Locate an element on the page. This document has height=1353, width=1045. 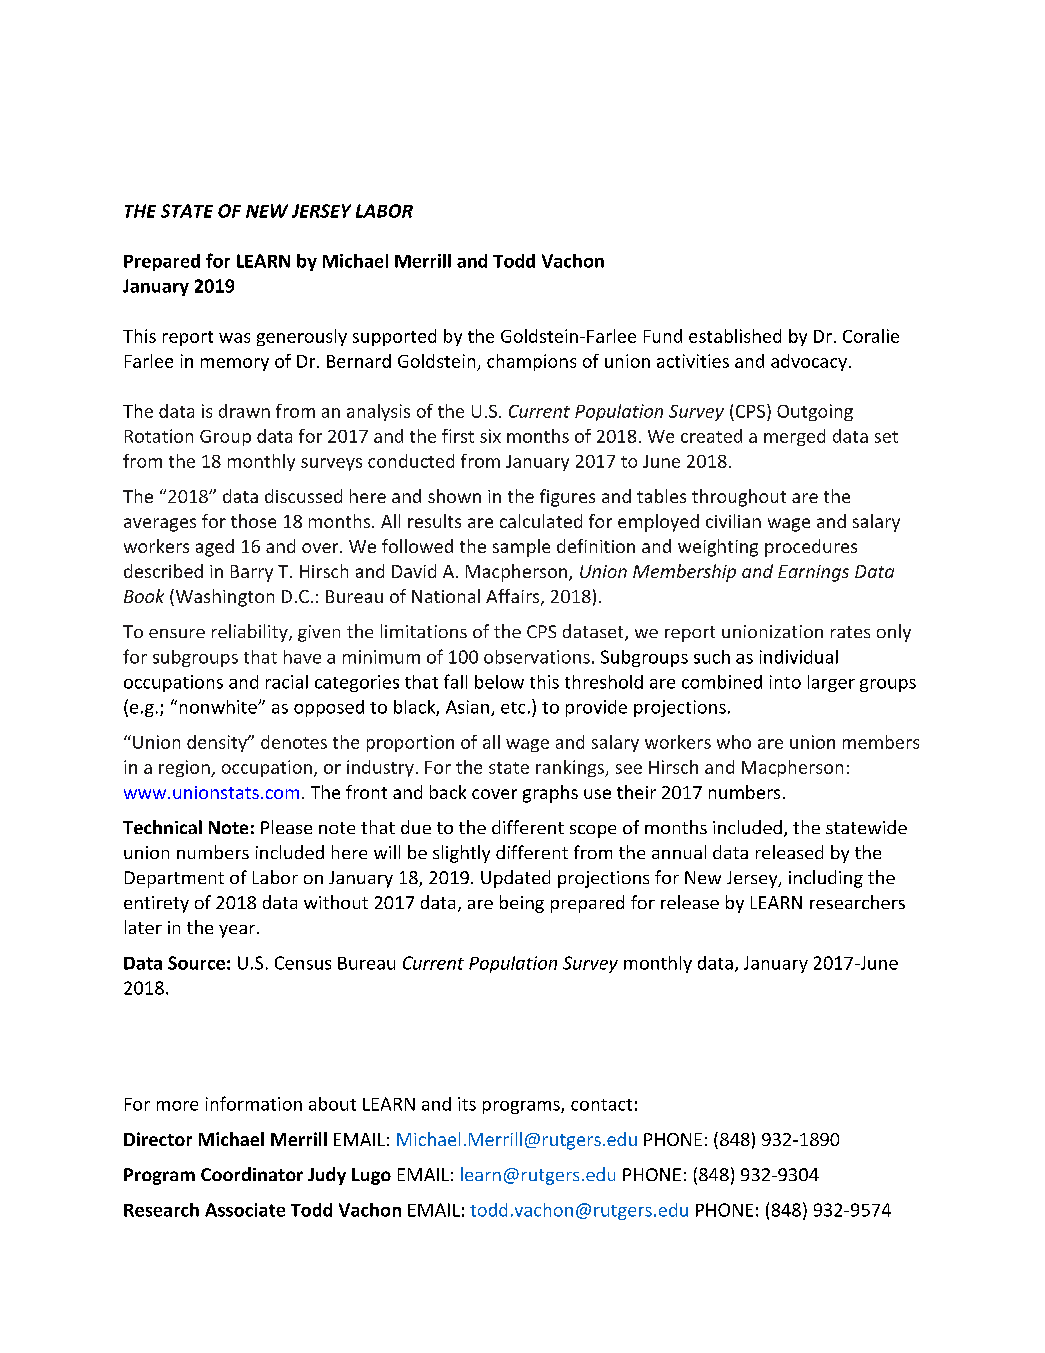
being is located at coordinates (522, 904).
